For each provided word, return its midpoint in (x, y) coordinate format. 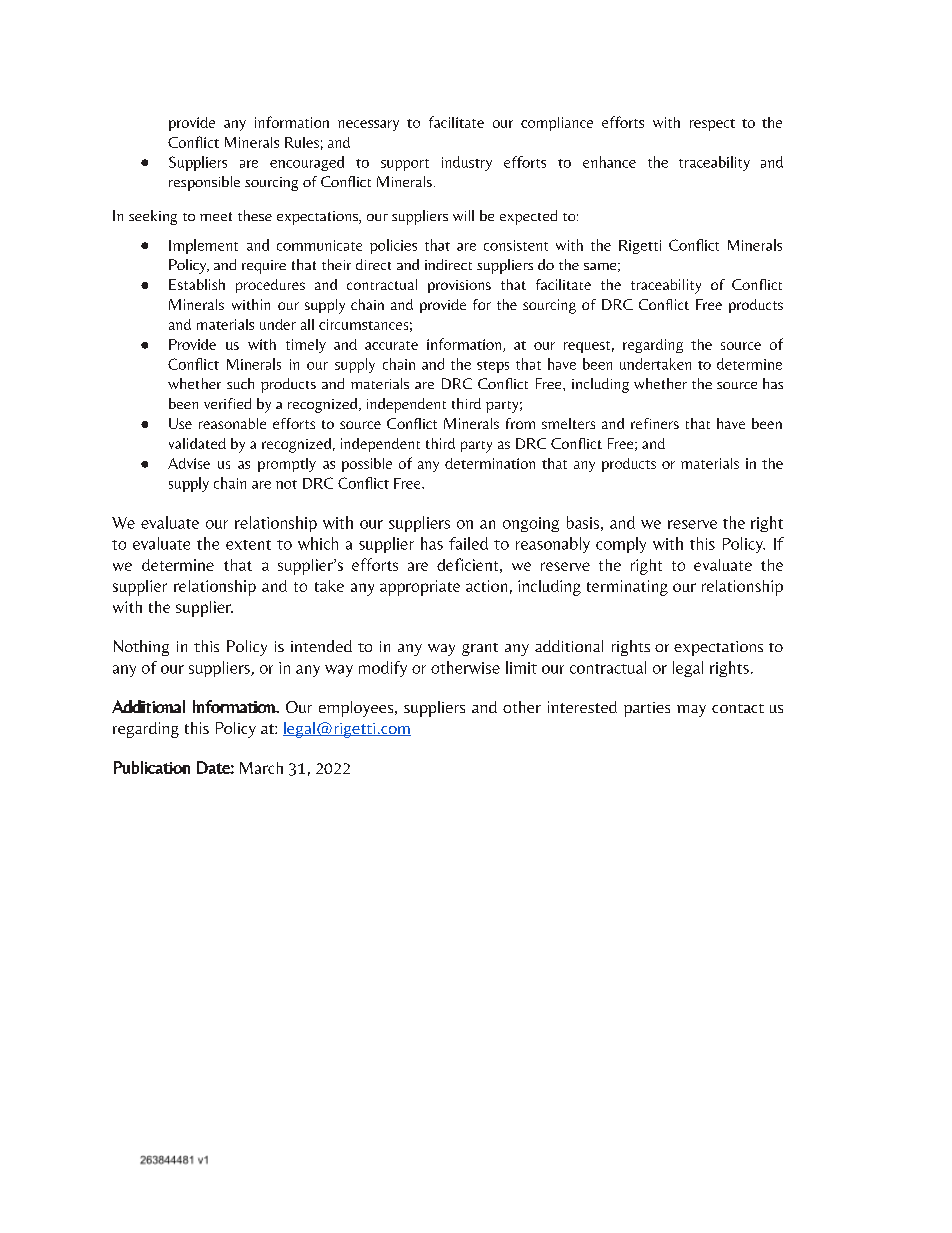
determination (490, 463)
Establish (197, 284)
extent (248, 545)
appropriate (420, 588)
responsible (204, 183)
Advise (189, 463)
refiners (655, 423)
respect (712, 125)
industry (467, 163)
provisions (459, 286)
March (261, 768)
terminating (627, 588)
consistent (516, 245)
